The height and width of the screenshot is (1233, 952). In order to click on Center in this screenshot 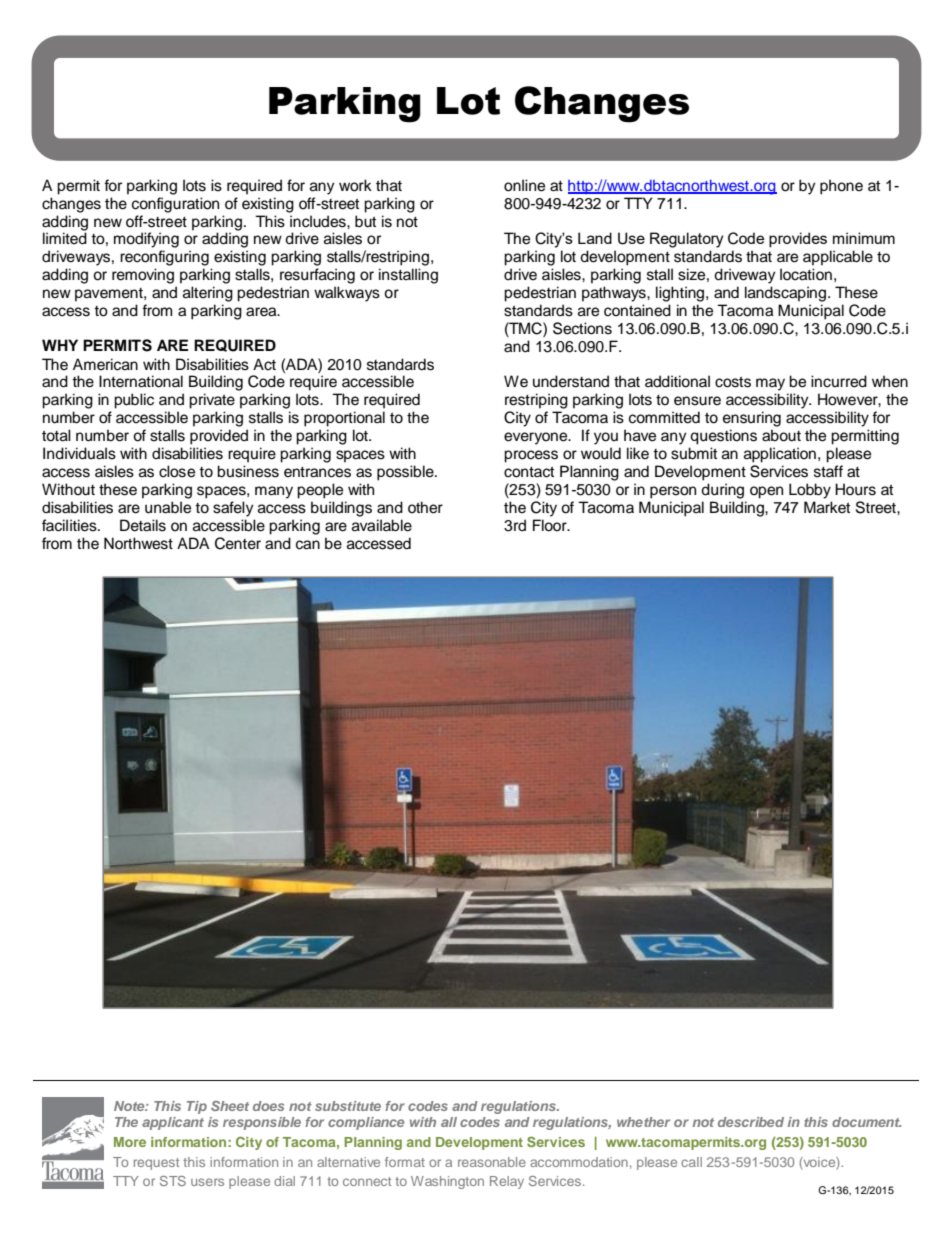, I will do `click(238, 543)`.
